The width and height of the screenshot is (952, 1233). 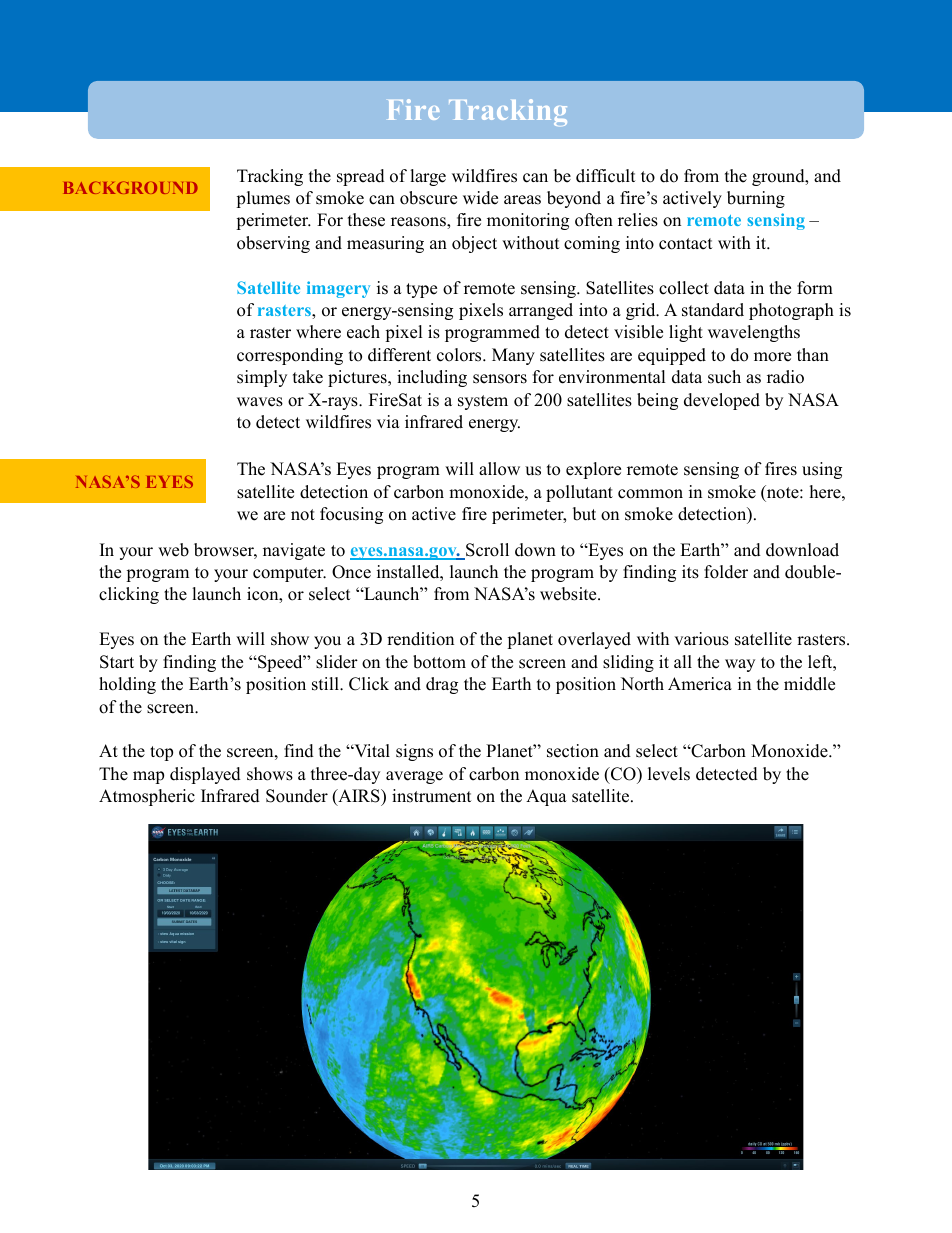 What do you see at coordinates (294, 551) in the screenshot?
I see `navigate` at bounding box center [294, 551].
